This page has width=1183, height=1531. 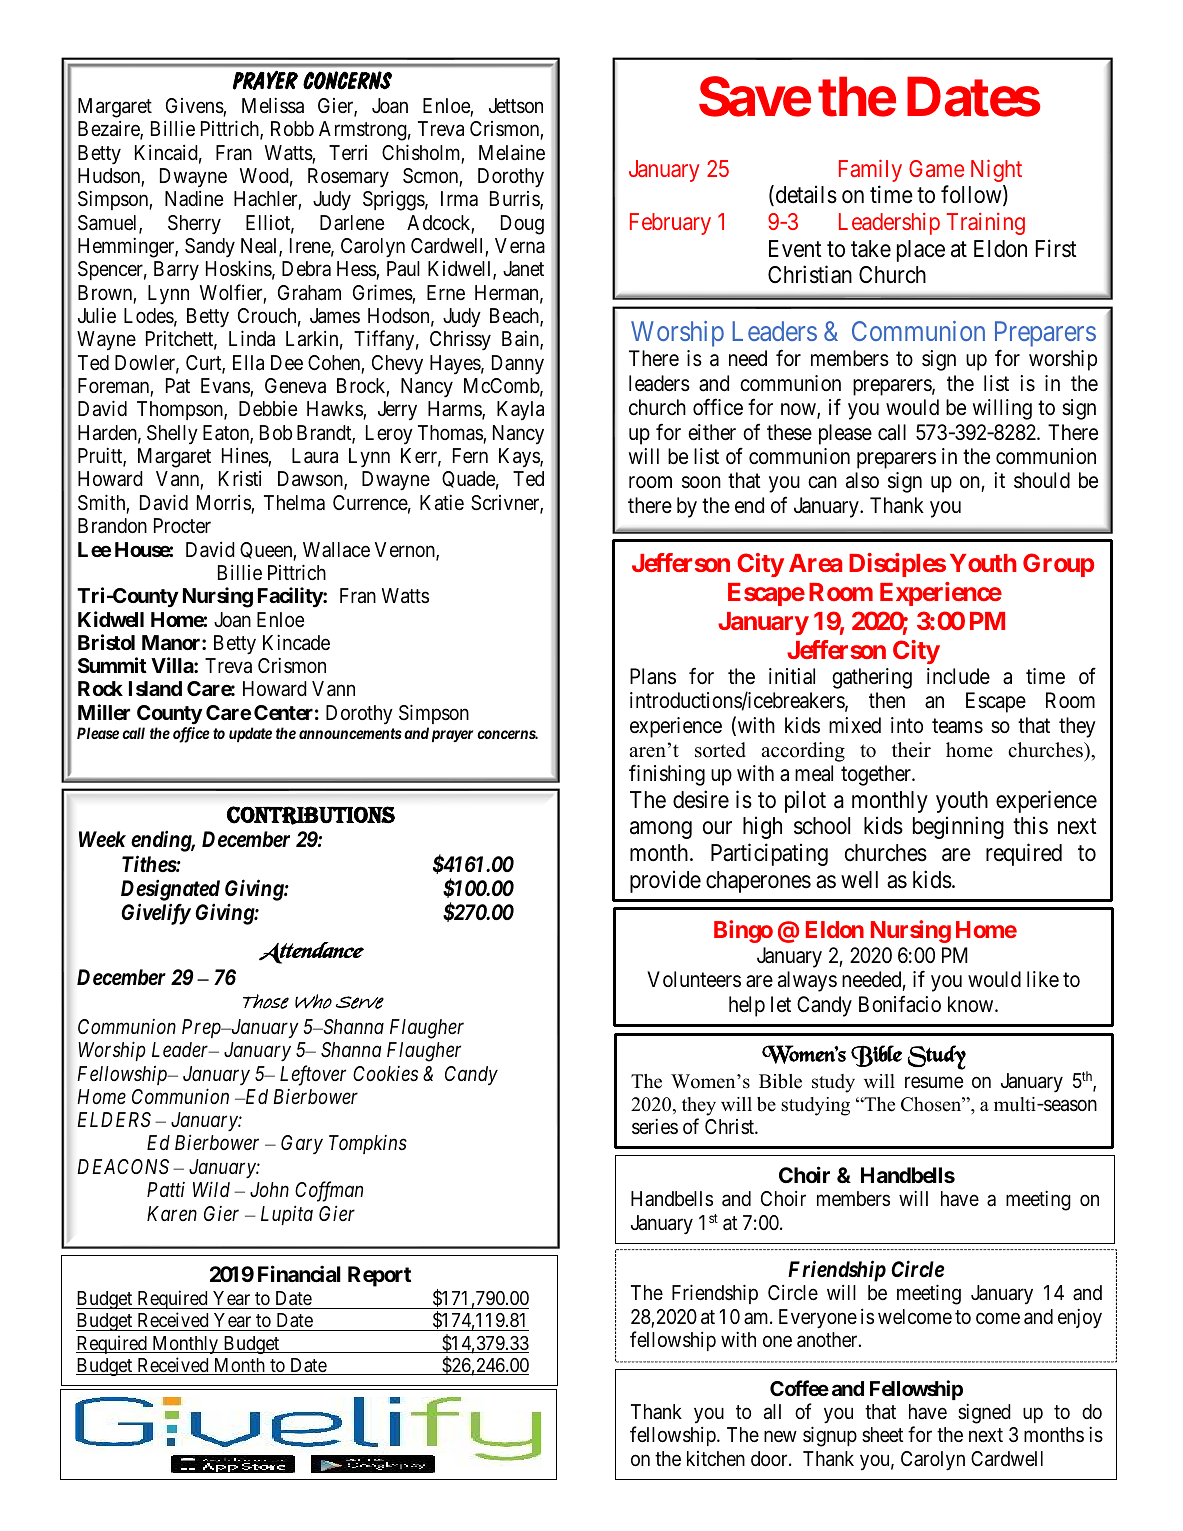 I want to click on Group, so click(x=1058, y=565).
